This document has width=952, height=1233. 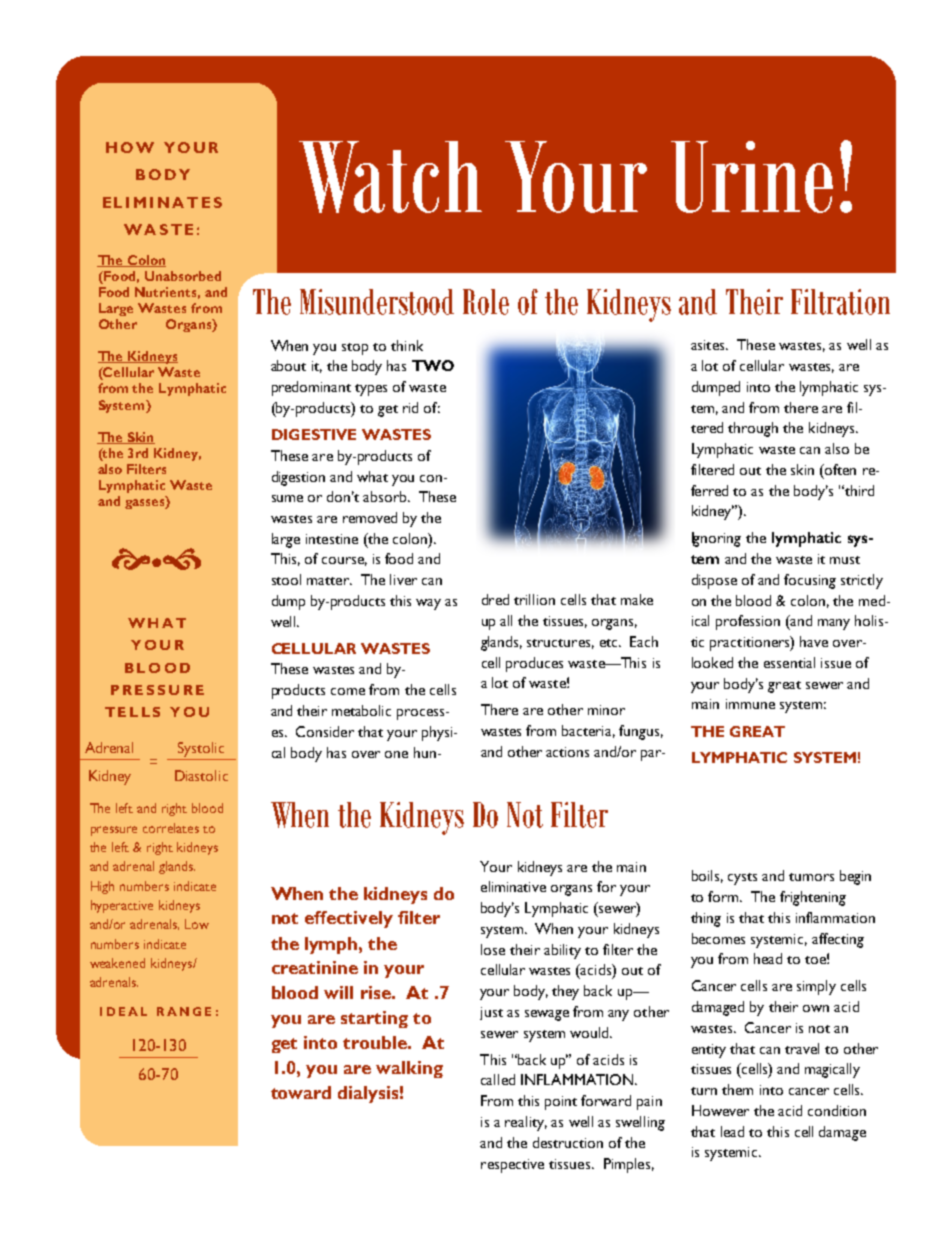 I want to click on removed, so click(x=370, y=517).
